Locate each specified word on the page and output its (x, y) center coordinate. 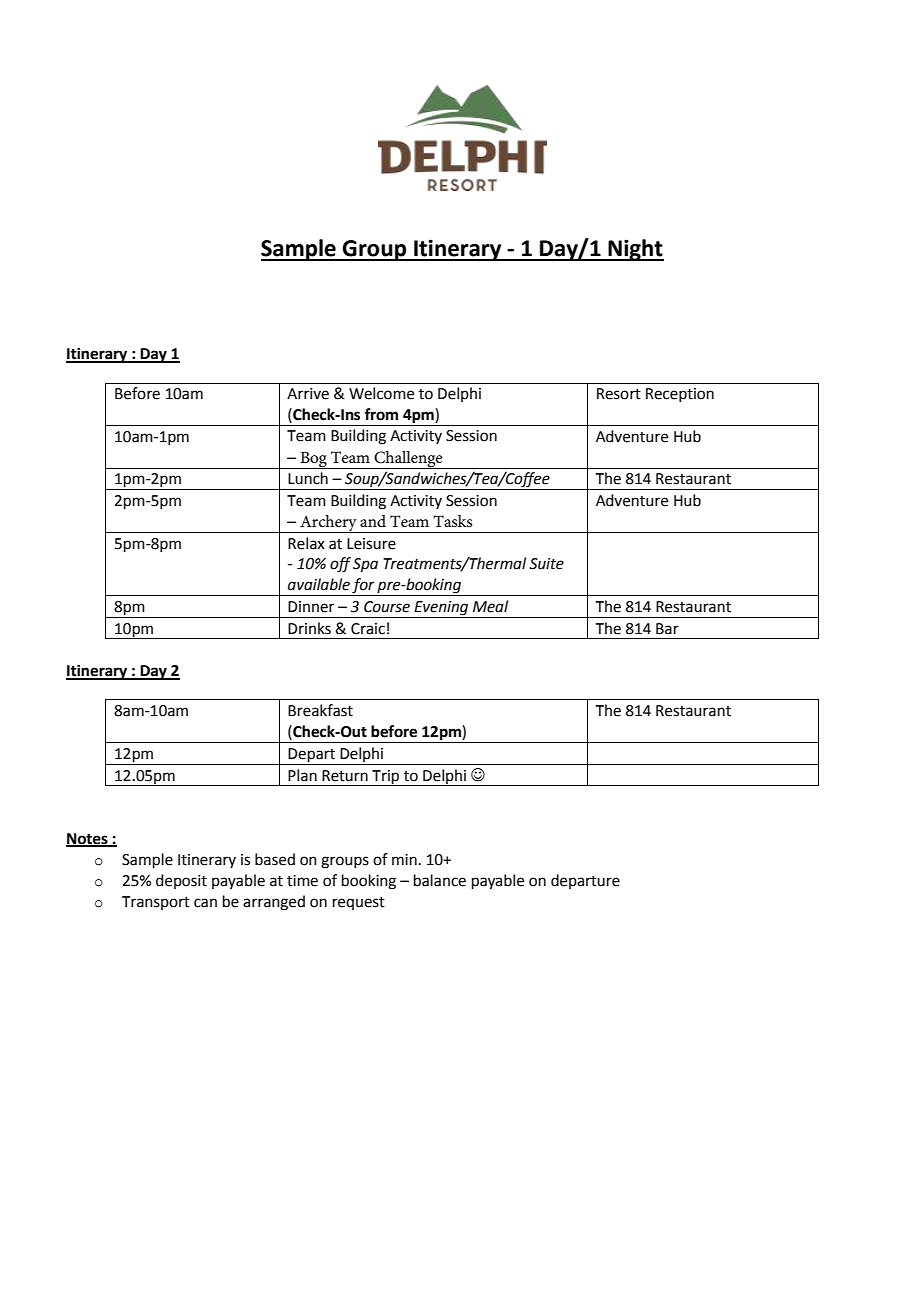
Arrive (308, 394)
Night (635, 250)
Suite (546, 564)
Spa (365, 565)
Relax (306, 543)
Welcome (381, 393)
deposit (181, 881)
